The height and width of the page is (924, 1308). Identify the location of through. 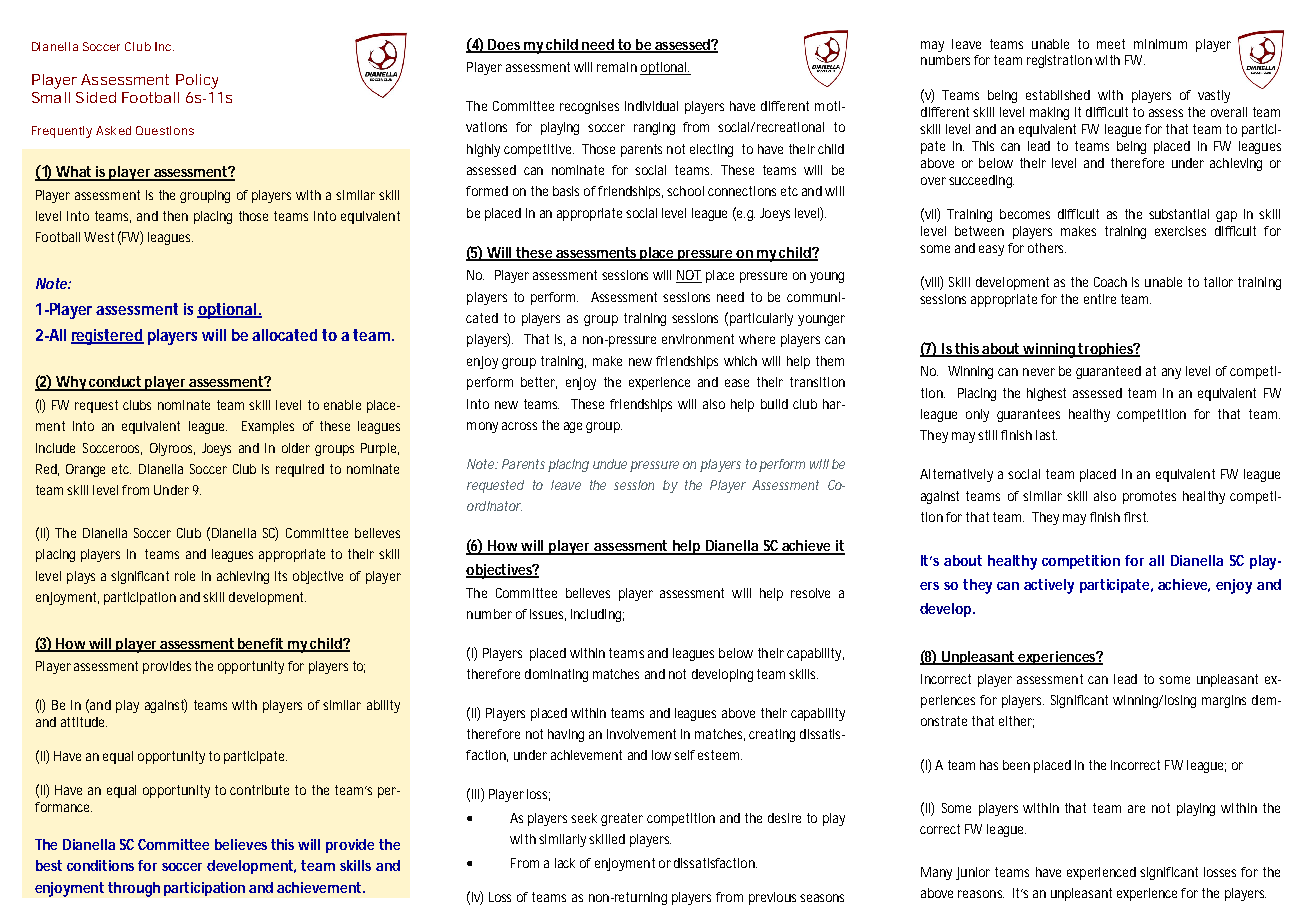
(134, 889).
